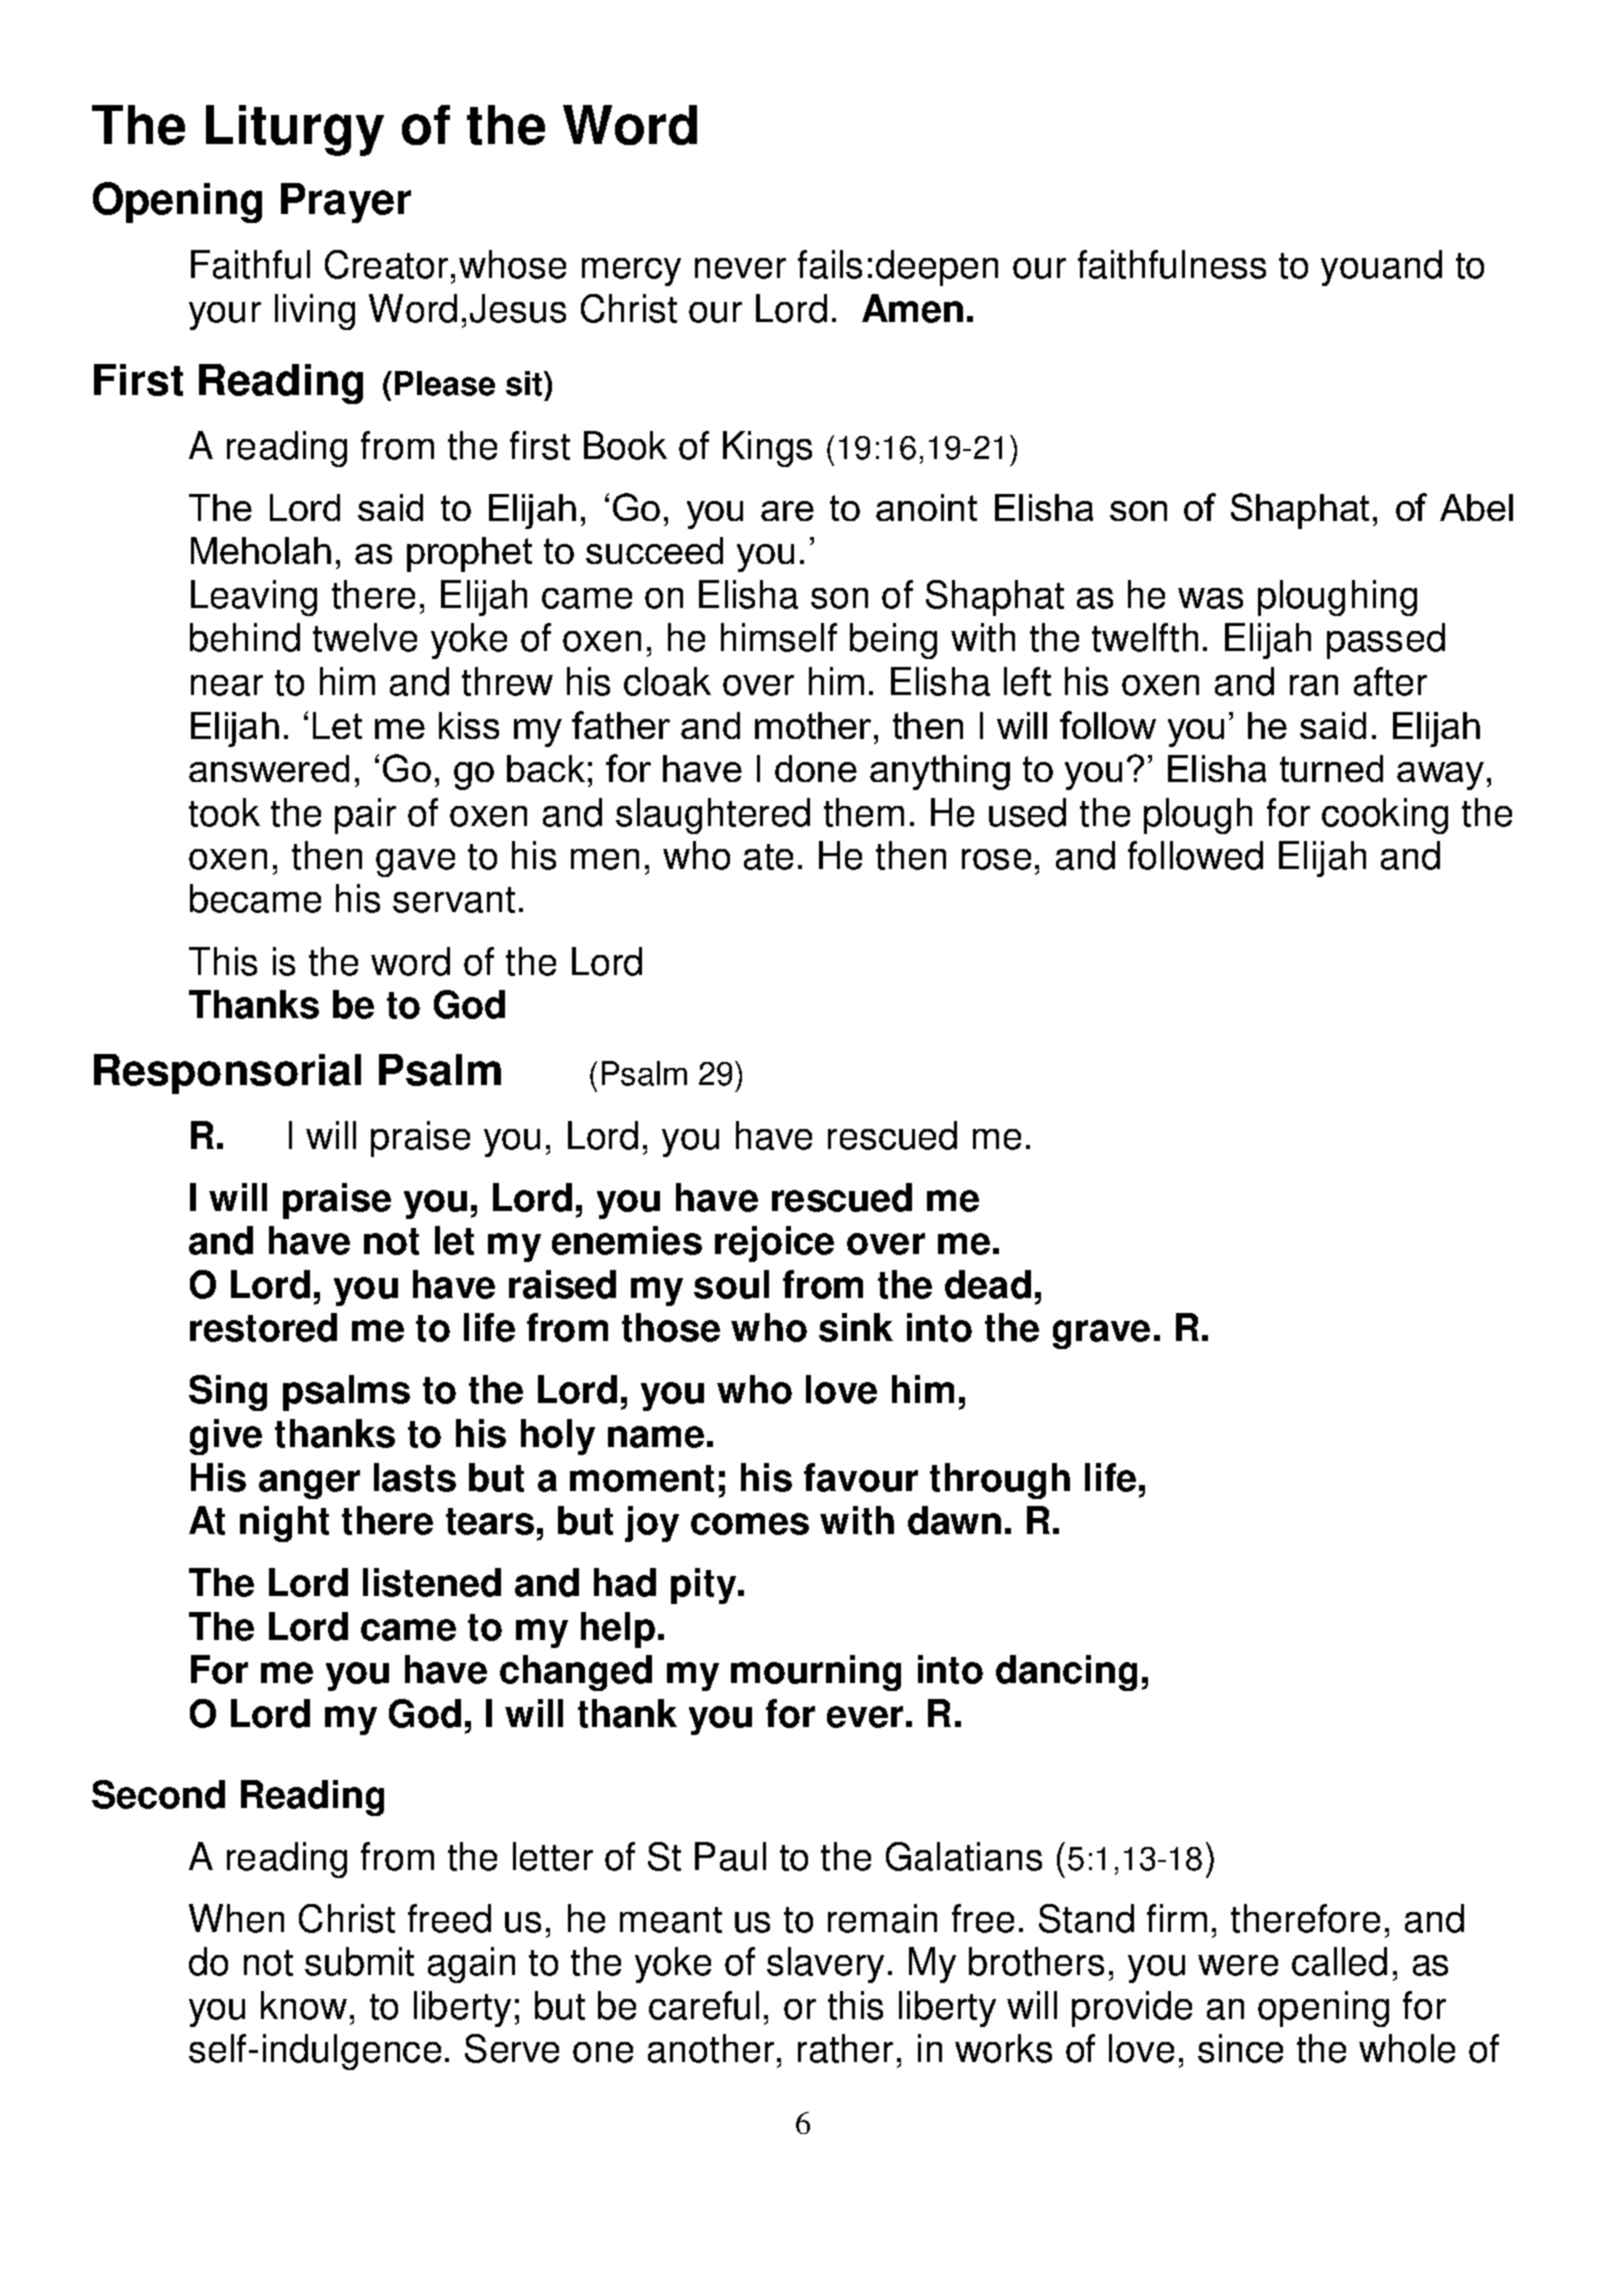 This page has height=2275, width=1608. I want to click on know, so click(304, 2005).
